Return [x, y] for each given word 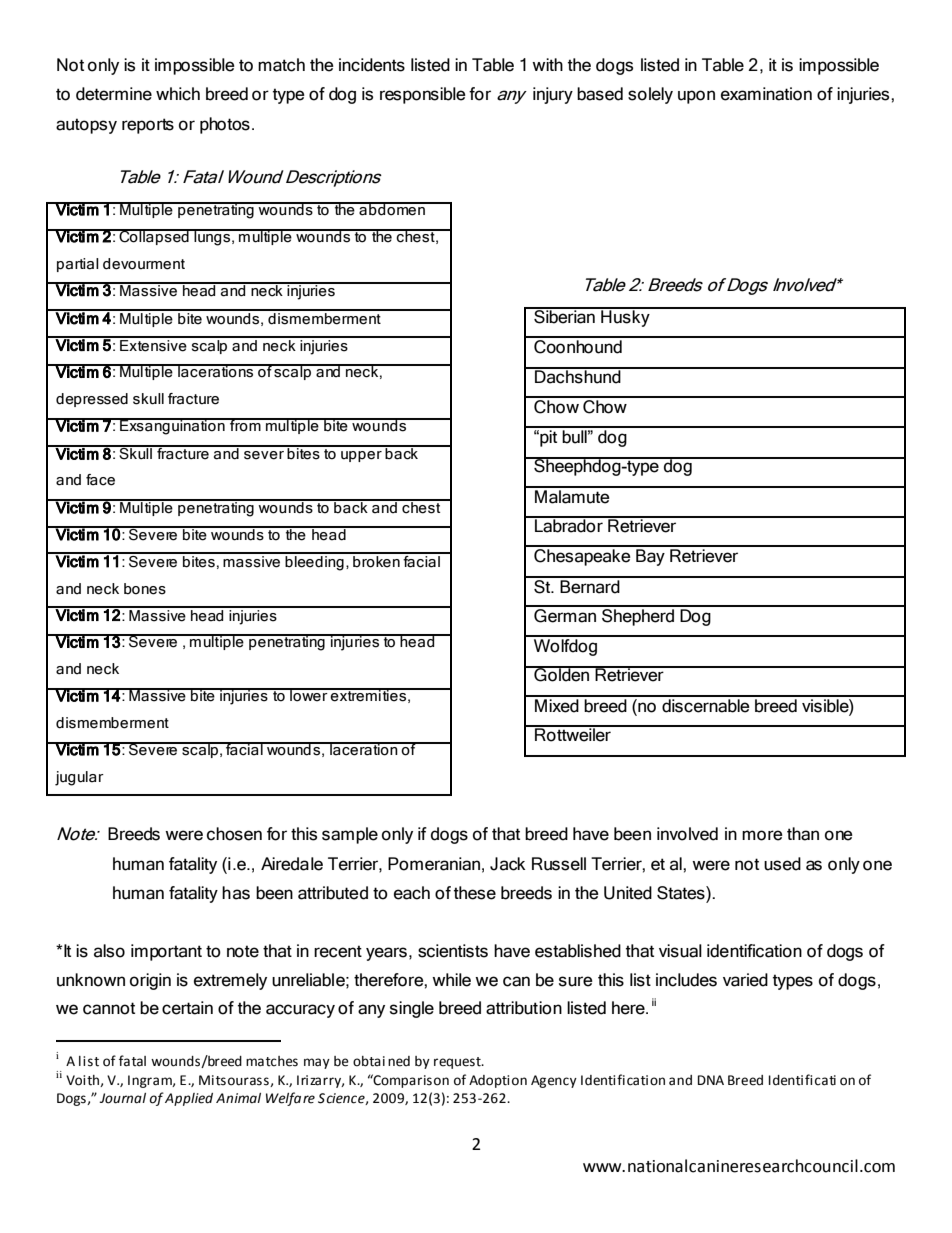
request [458, 1063]
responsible [423, 95]
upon [696, 97]
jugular [79, 778]
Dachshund [578, 376]
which [178, 94]
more [762, 835]
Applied [189, 1099]
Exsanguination [172, 426]
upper [361, 456]
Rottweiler [573, 734]
